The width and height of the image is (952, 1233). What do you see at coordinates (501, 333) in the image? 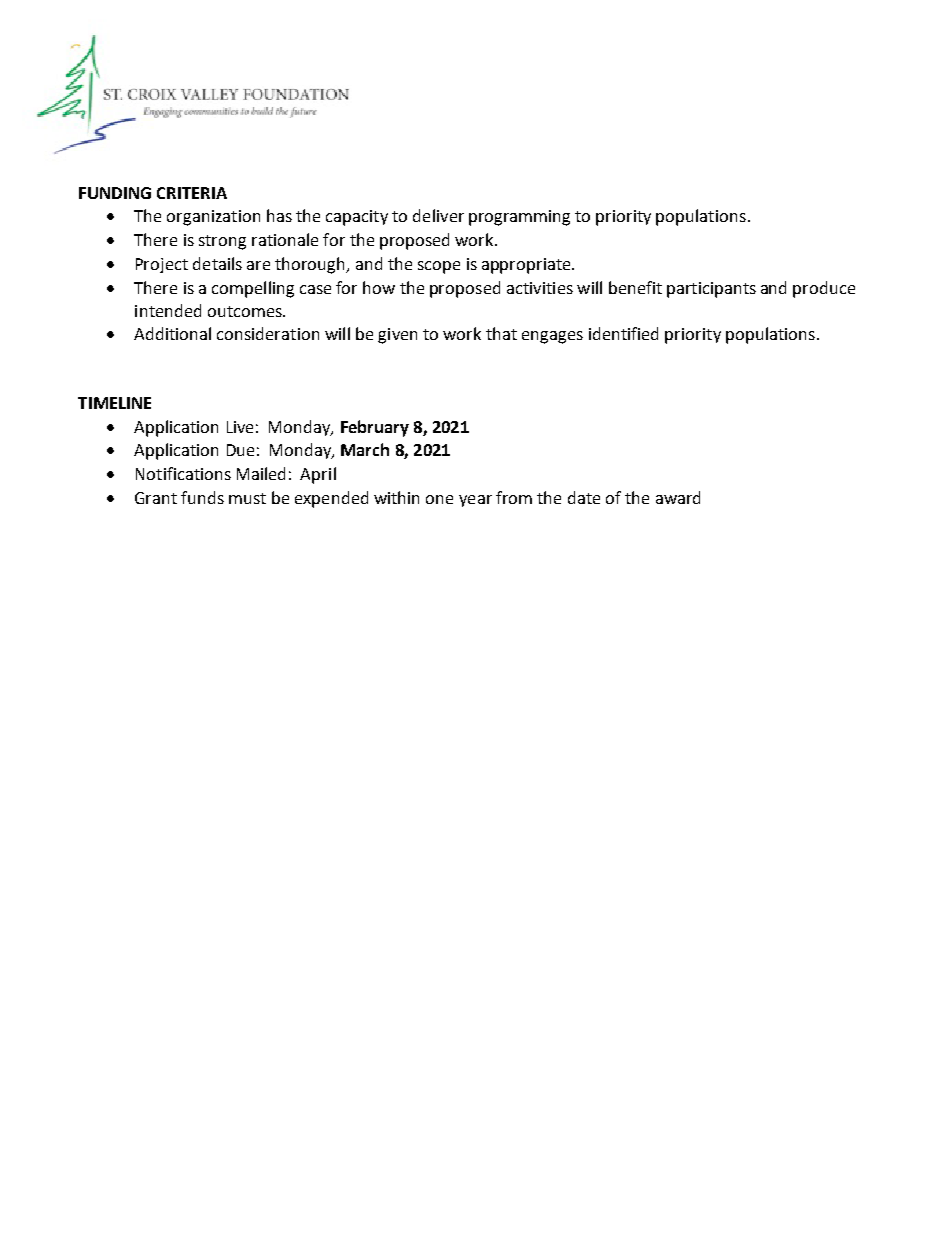
I see `that` at bounding box center [501, 333].
